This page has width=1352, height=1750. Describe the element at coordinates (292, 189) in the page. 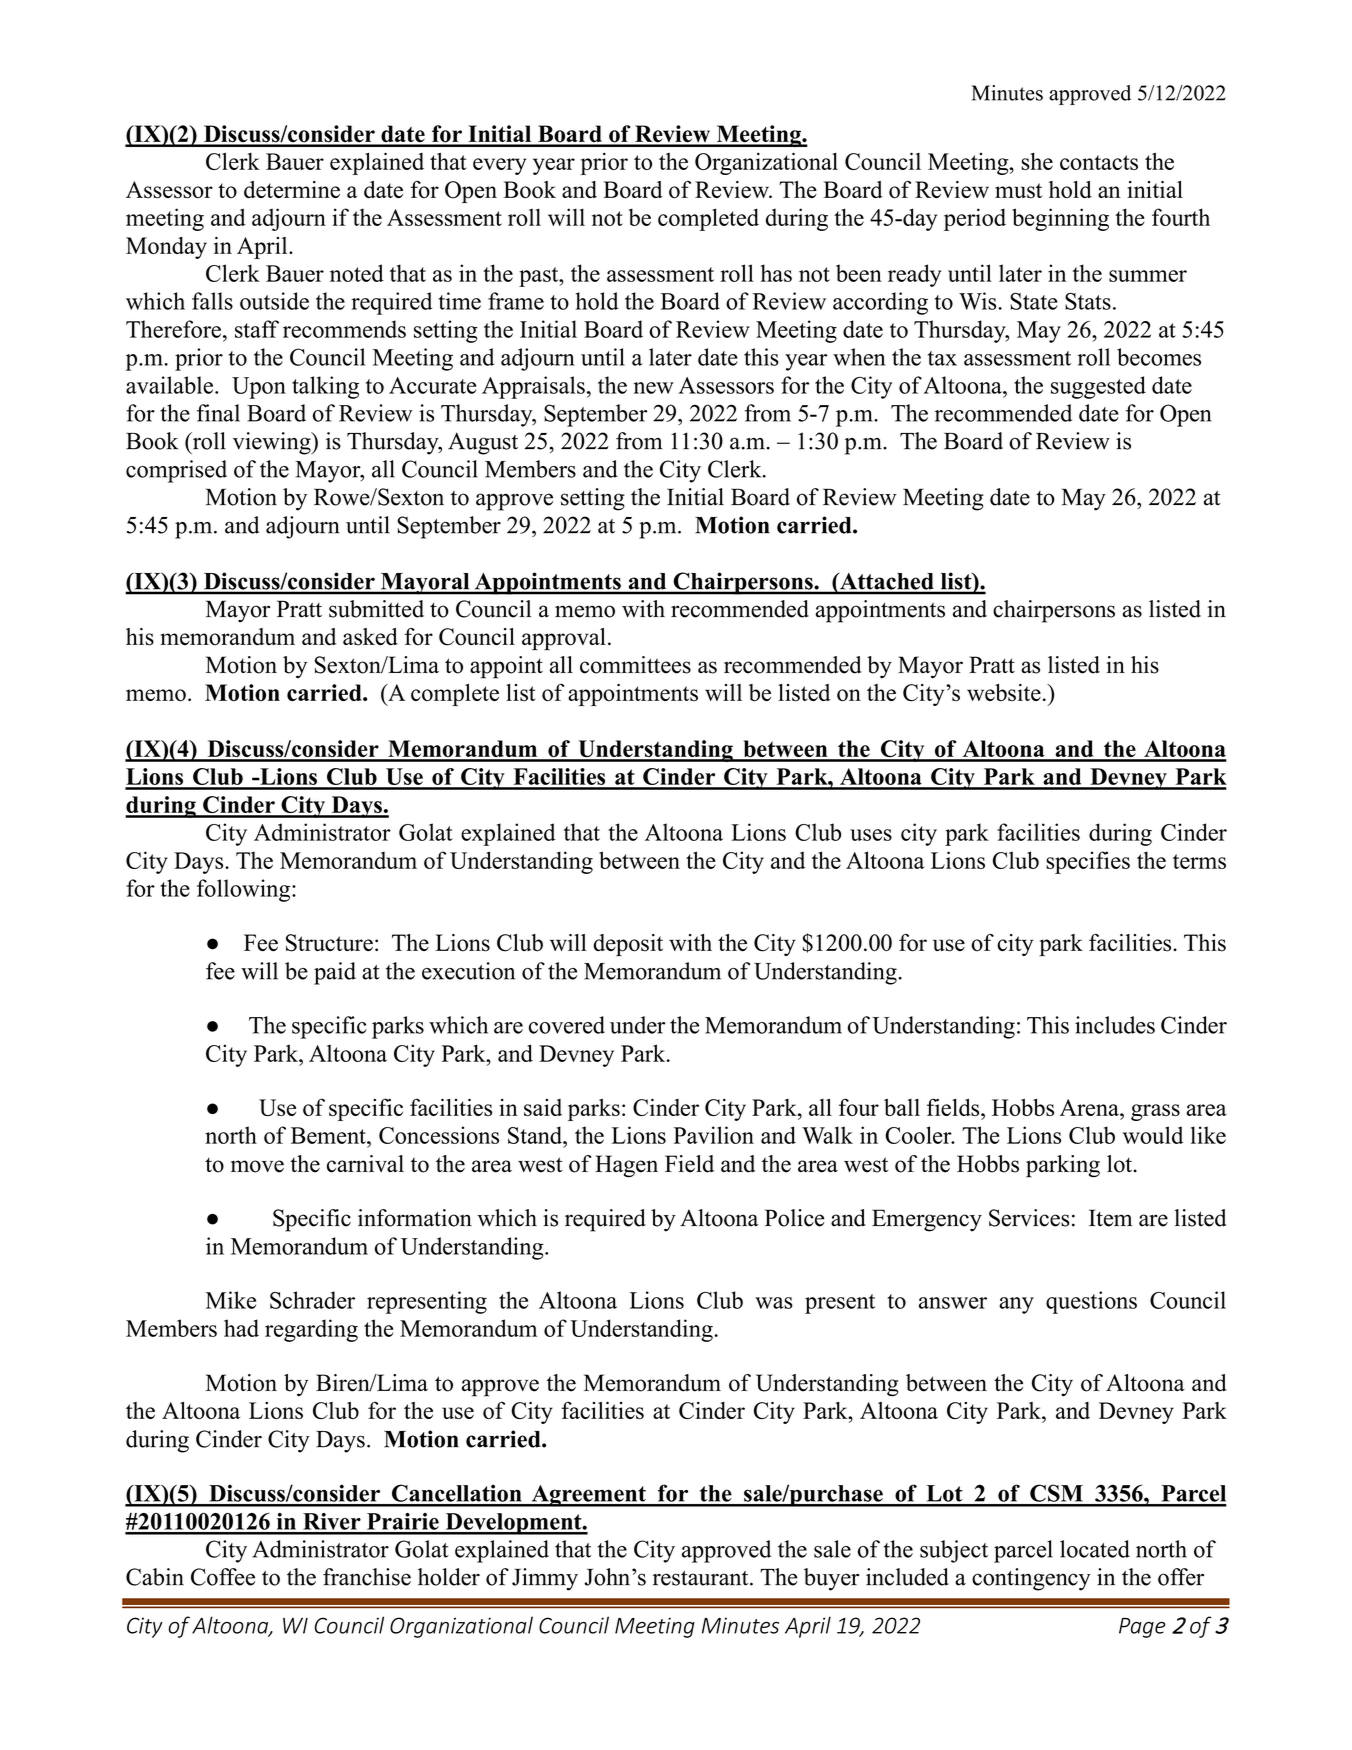

I see `determine` at that location.
